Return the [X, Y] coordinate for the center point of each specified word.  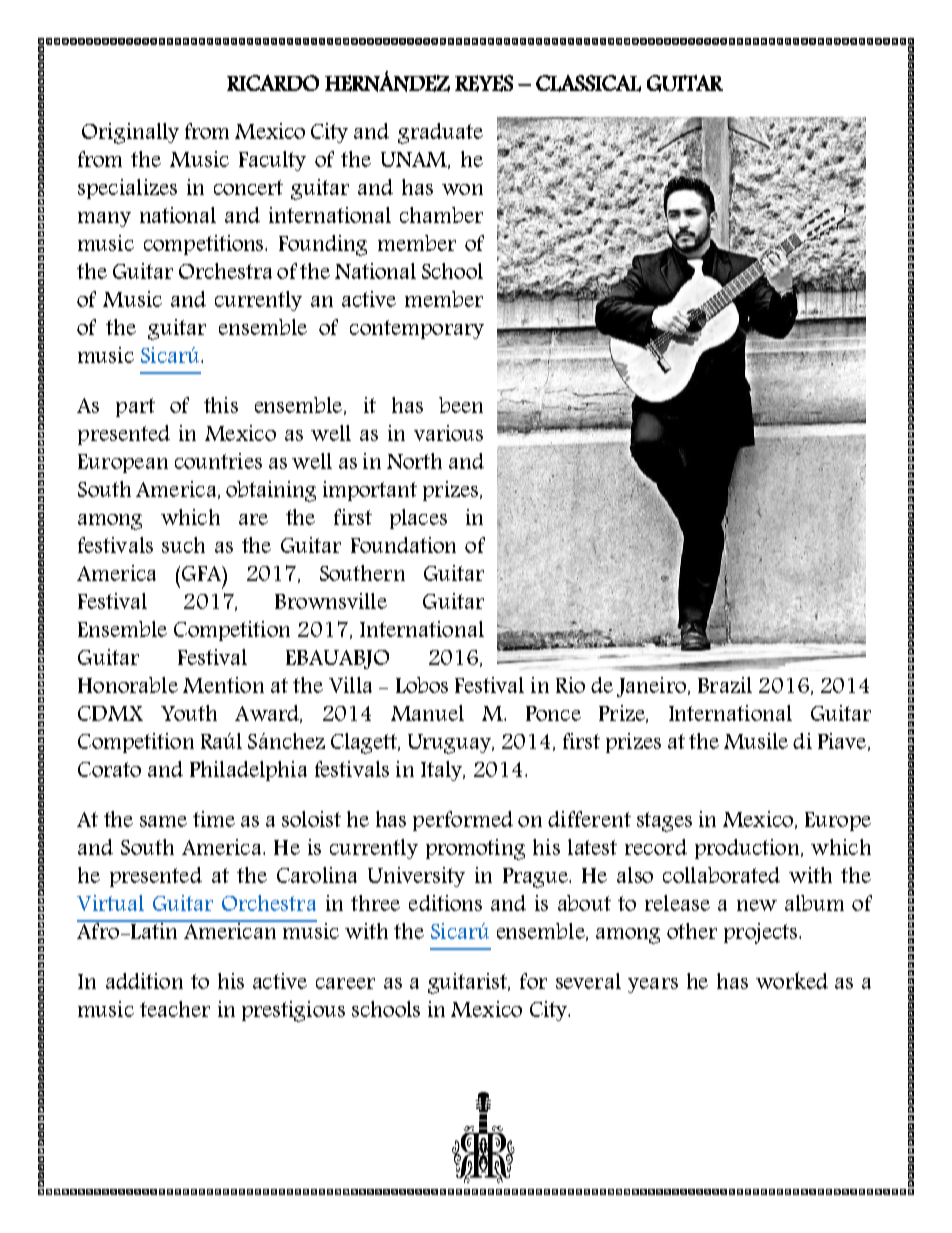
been [461, 405]
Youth [189, 713]
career [345, 983]
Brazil [725, 685]
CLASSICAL [588, 83]
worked [792, 980]
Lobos [422, 685]
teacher [175, 1009]
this [221, 405]
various [448, 433]
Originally [130, 133]
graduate [440, 133]
